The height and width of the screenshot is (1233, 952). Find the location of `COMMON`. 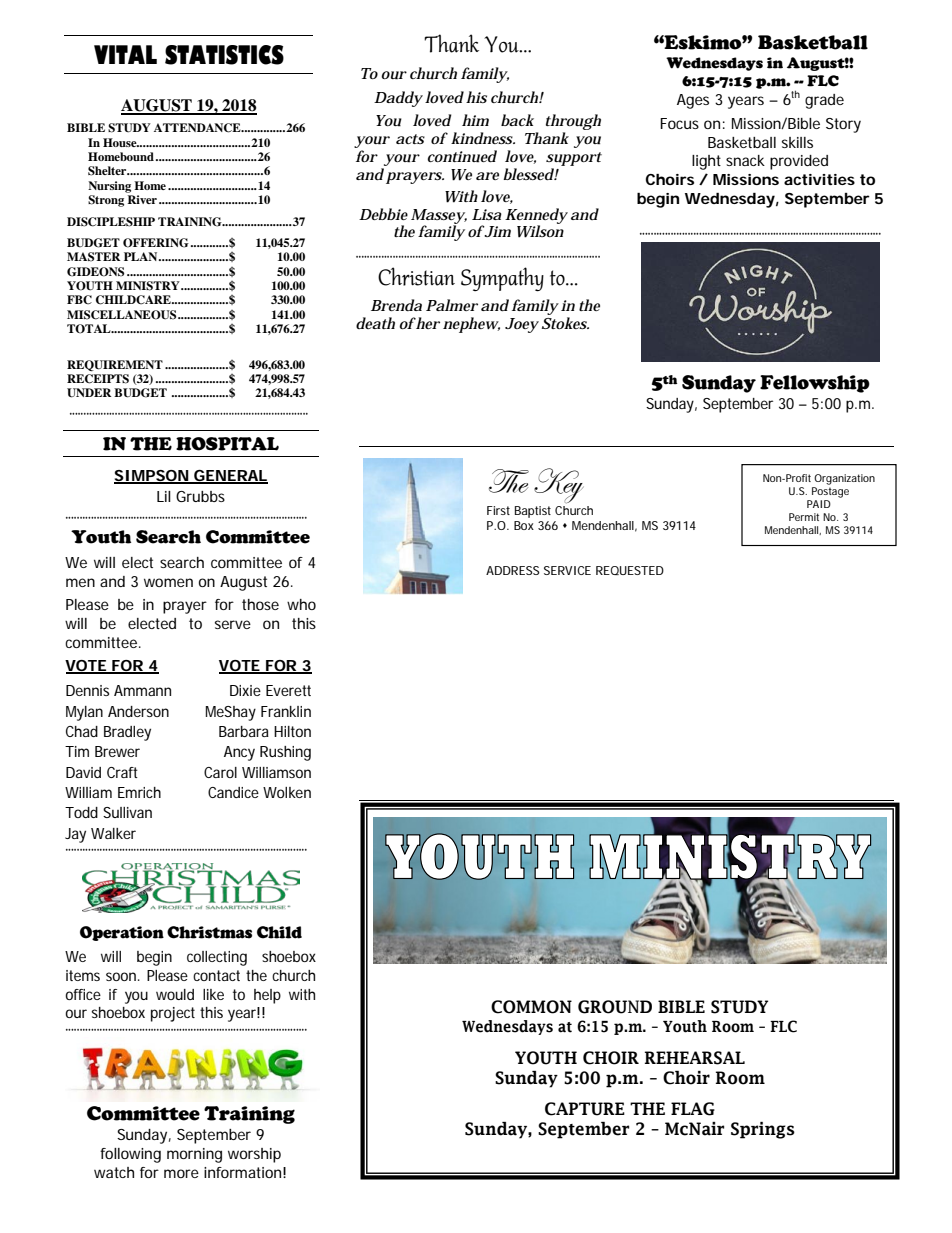

COMMON is located at coordinates (531, 1007).
